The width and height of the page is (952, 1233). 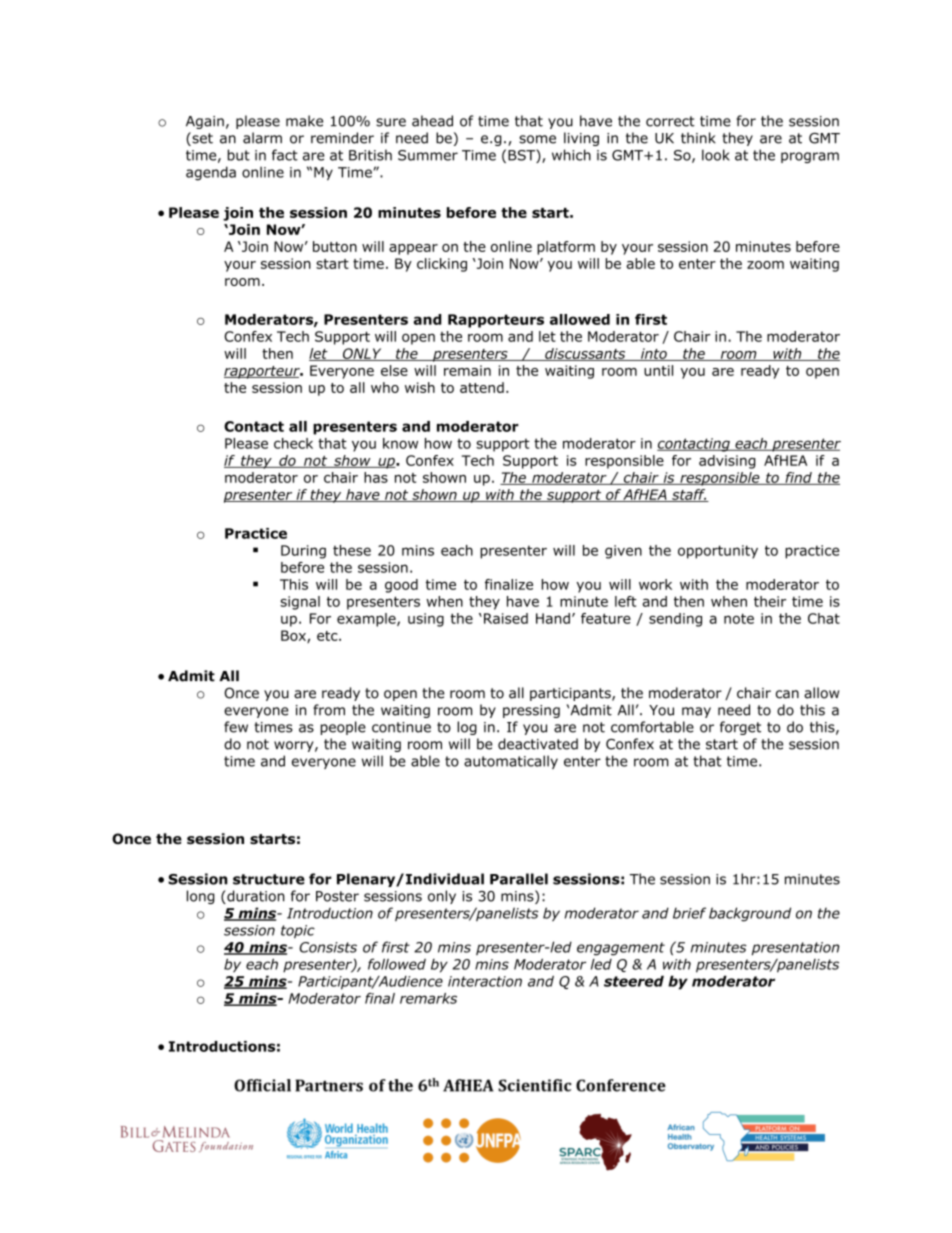 What do you see at coordinates (740, 728) in the page?
I see `forget` at bounding box center [740, 728].
